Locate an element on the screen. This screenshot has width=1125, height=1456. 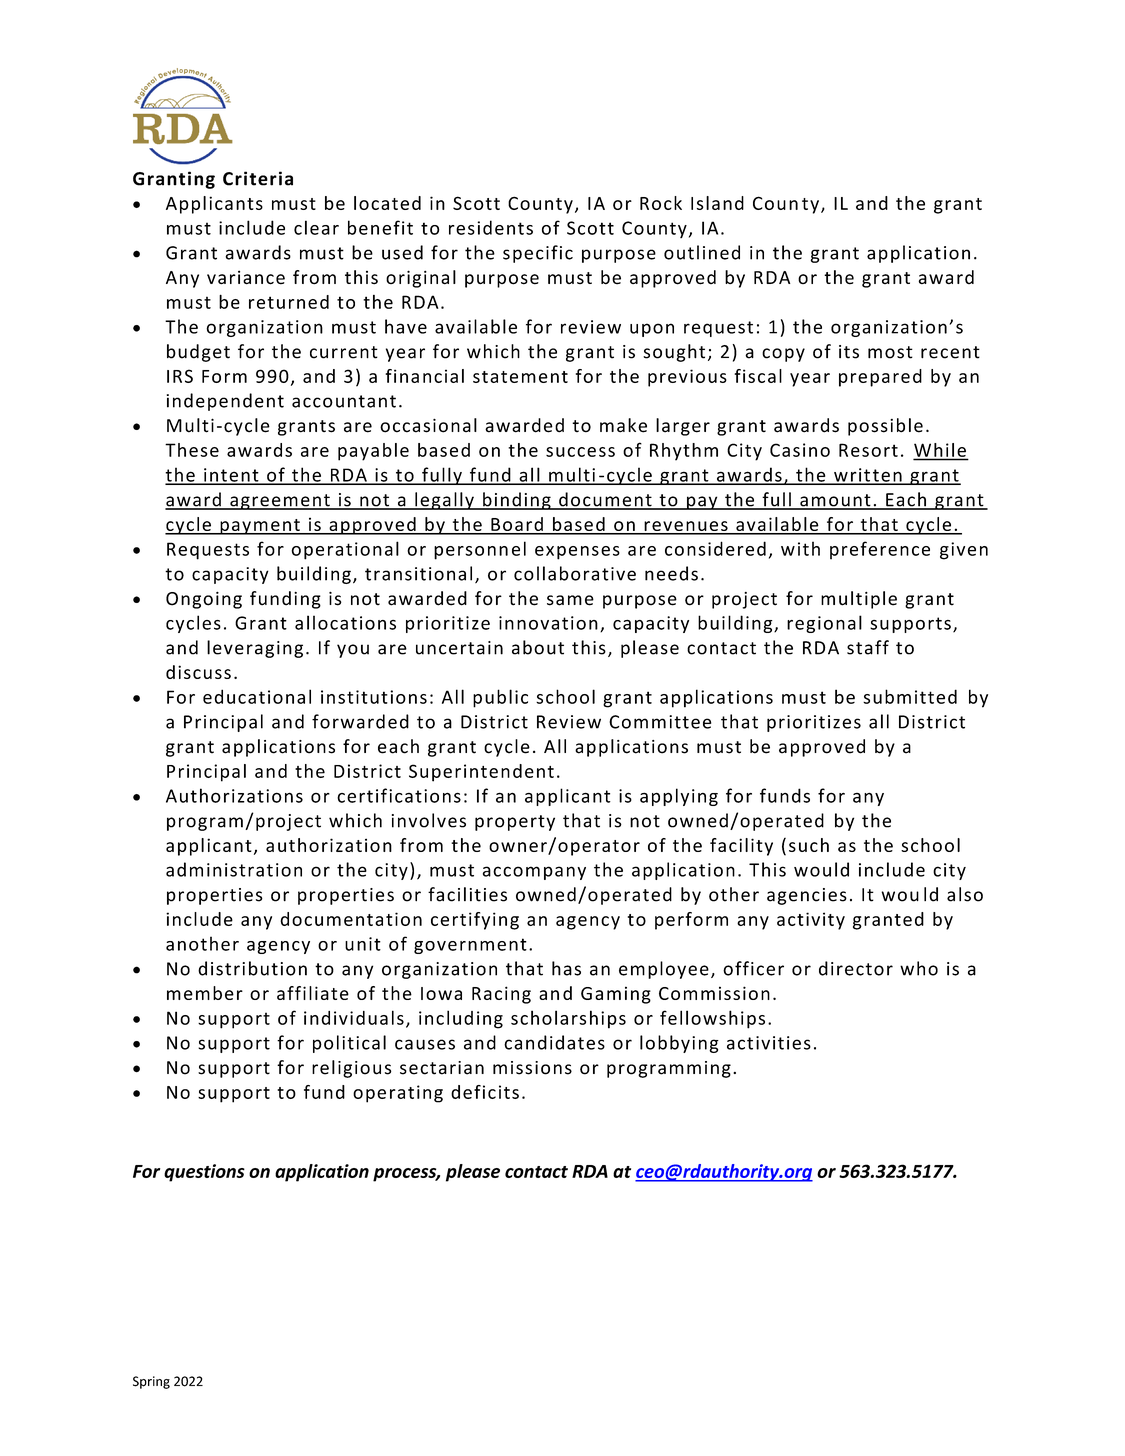
Island is located at coordinates (717, 203).
